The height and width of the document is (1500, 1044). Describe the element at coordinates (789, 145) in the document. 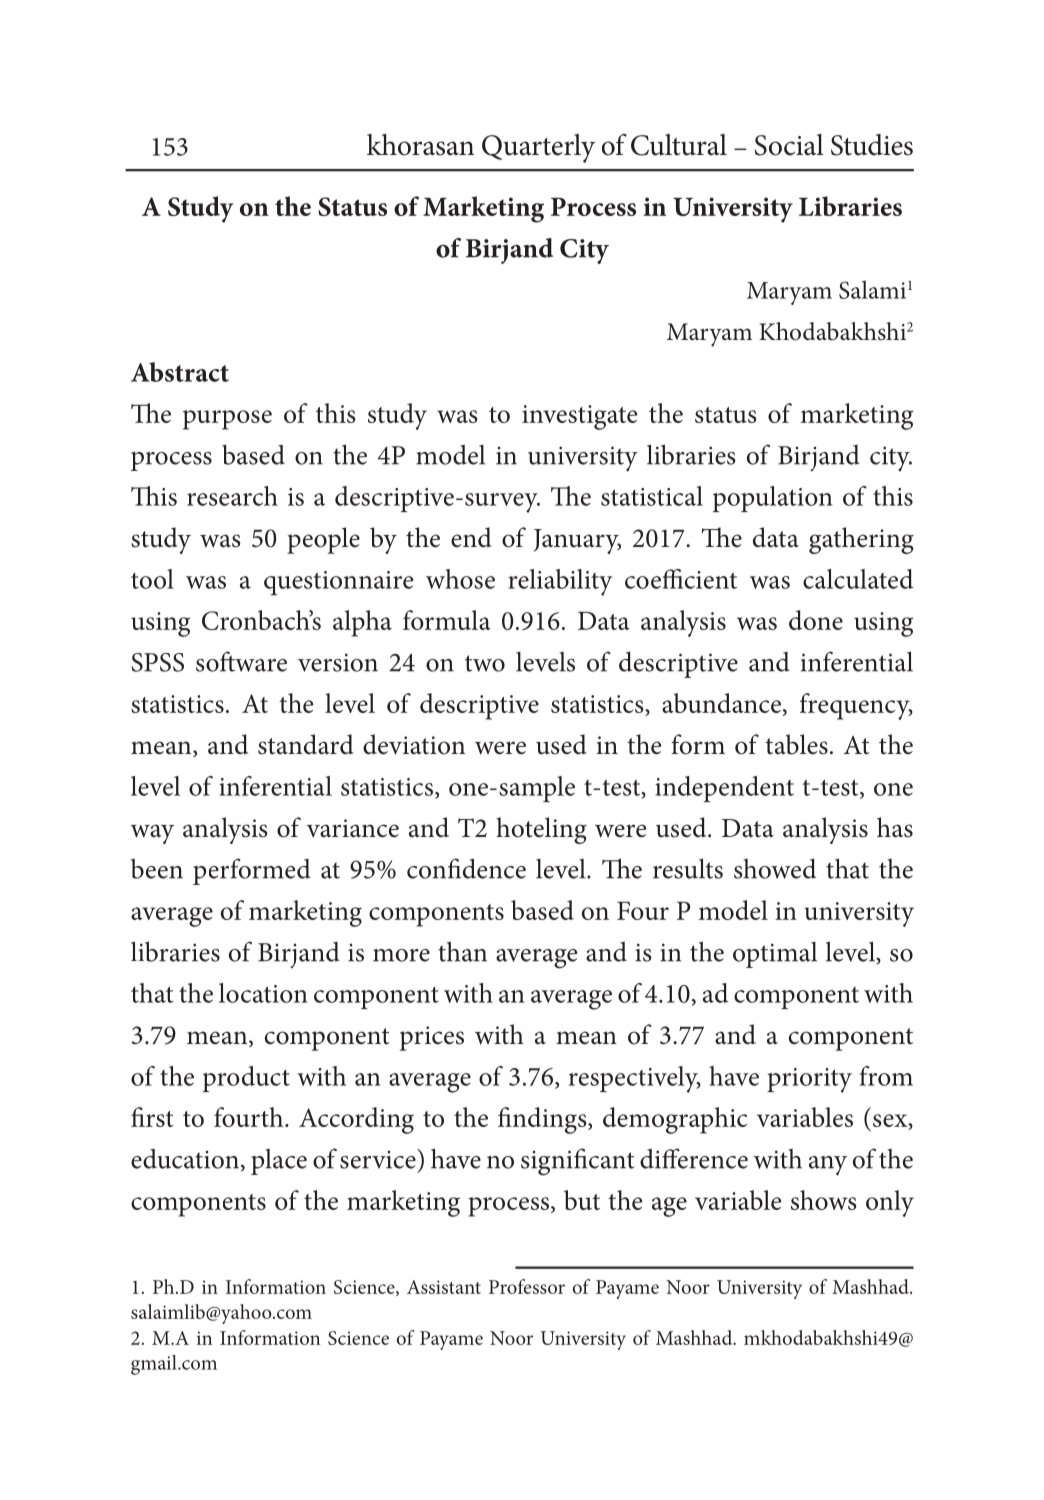

I see `Social` at that location.
